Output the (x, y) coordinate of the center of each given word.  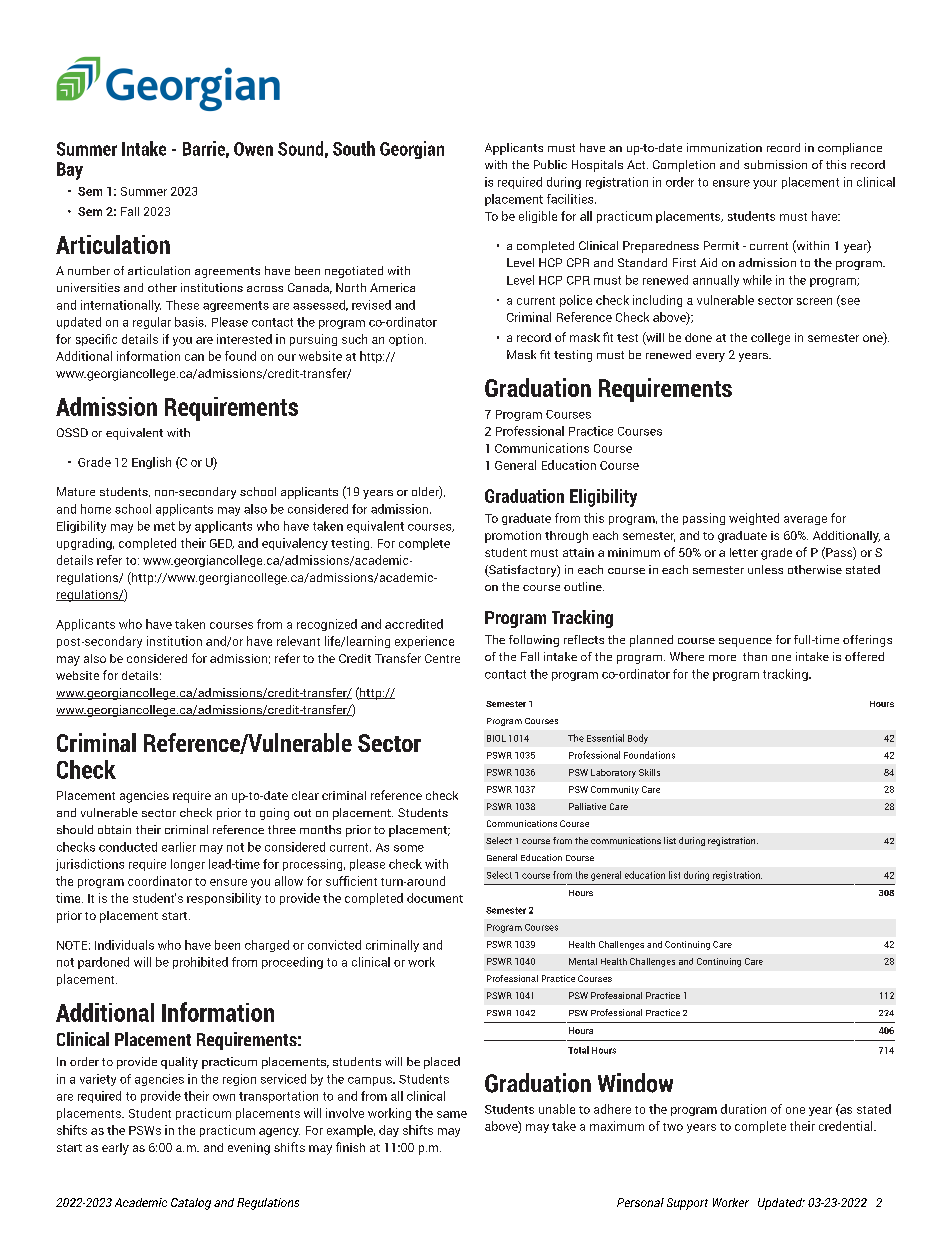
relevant (298, 641)
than (755, 656)
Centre (442, 658)
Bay (70, 171)
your (765, 184)
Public (550, 164)
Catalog (191, 1204)
